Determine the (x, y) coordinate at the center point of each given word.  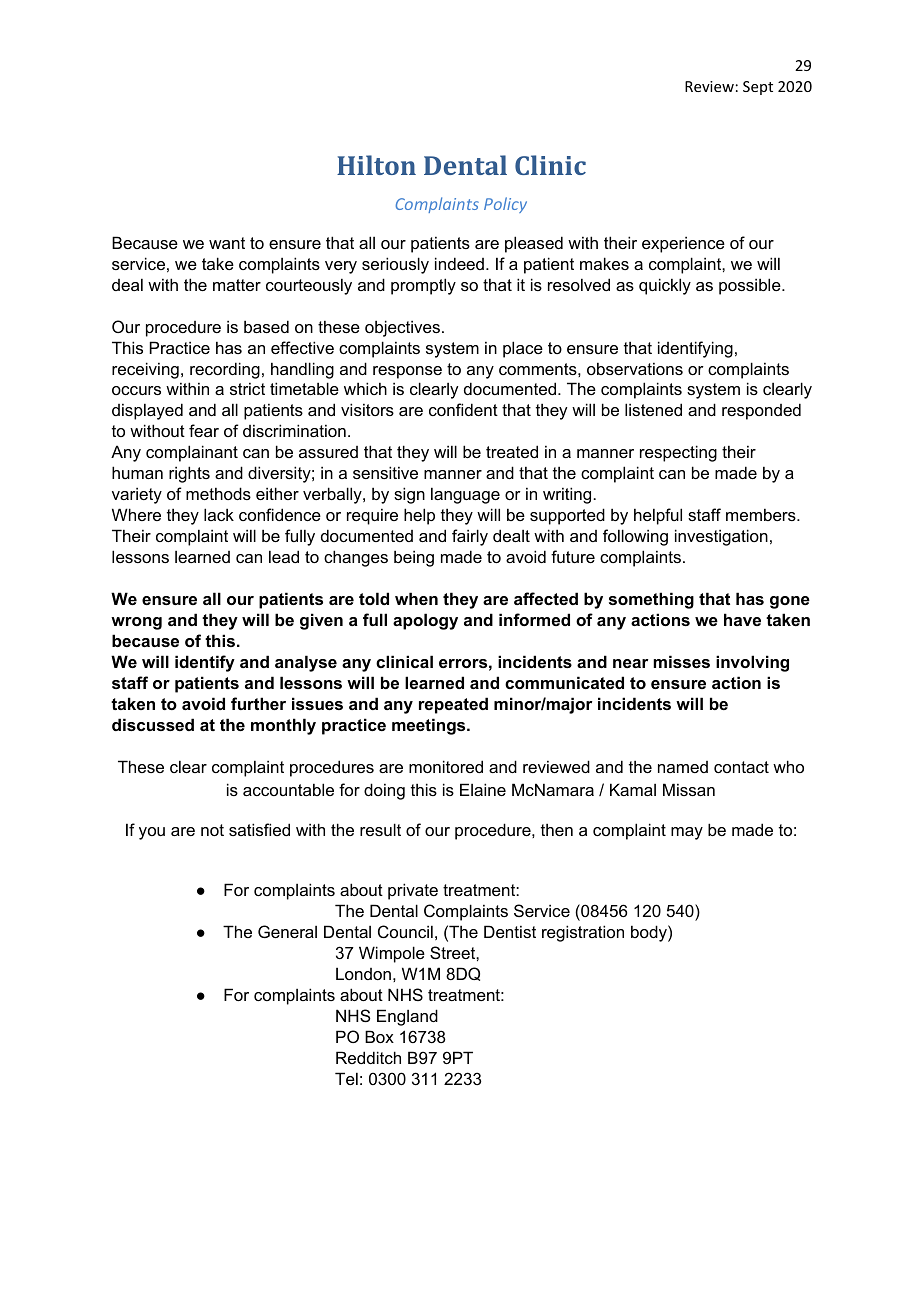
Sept (758, 88)
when (416, 598)
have (742, 619)
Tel (346, 1078)
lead (284, 556)
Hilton (376, 165)
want (227, 243)
